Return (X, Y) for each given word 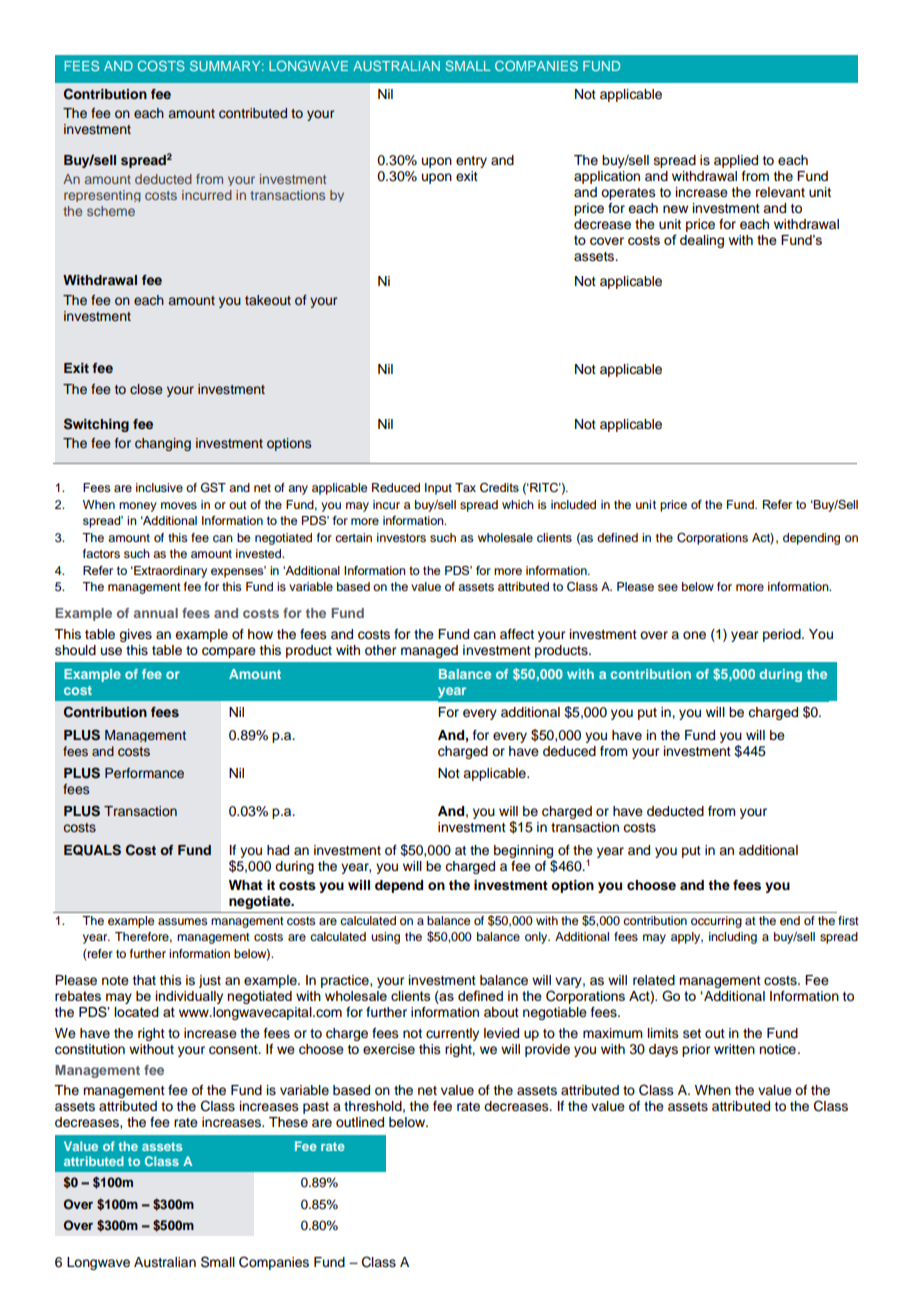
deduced (569, 751)
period (783, 635)
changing (163, 444)
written (734, 1049)
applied (736, 161)
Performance (144, 773)
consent (234, 1050)
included (573, 504)
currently (452, 1034)
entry (471, 162)
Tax (465, 487)
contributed (253, 113)
